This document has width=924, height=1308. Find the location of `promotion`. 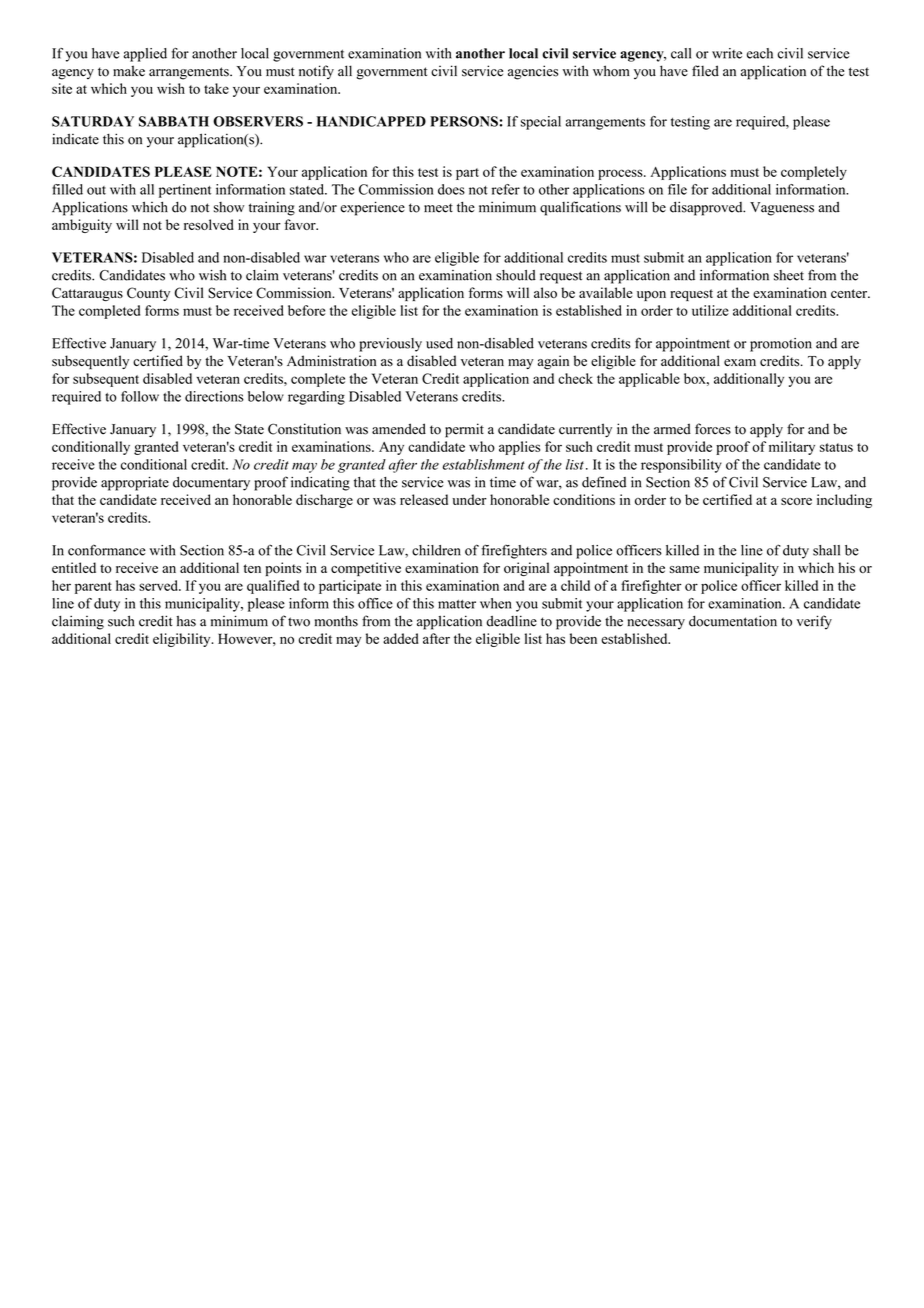

promotion is located at coordinates (781, 345).
